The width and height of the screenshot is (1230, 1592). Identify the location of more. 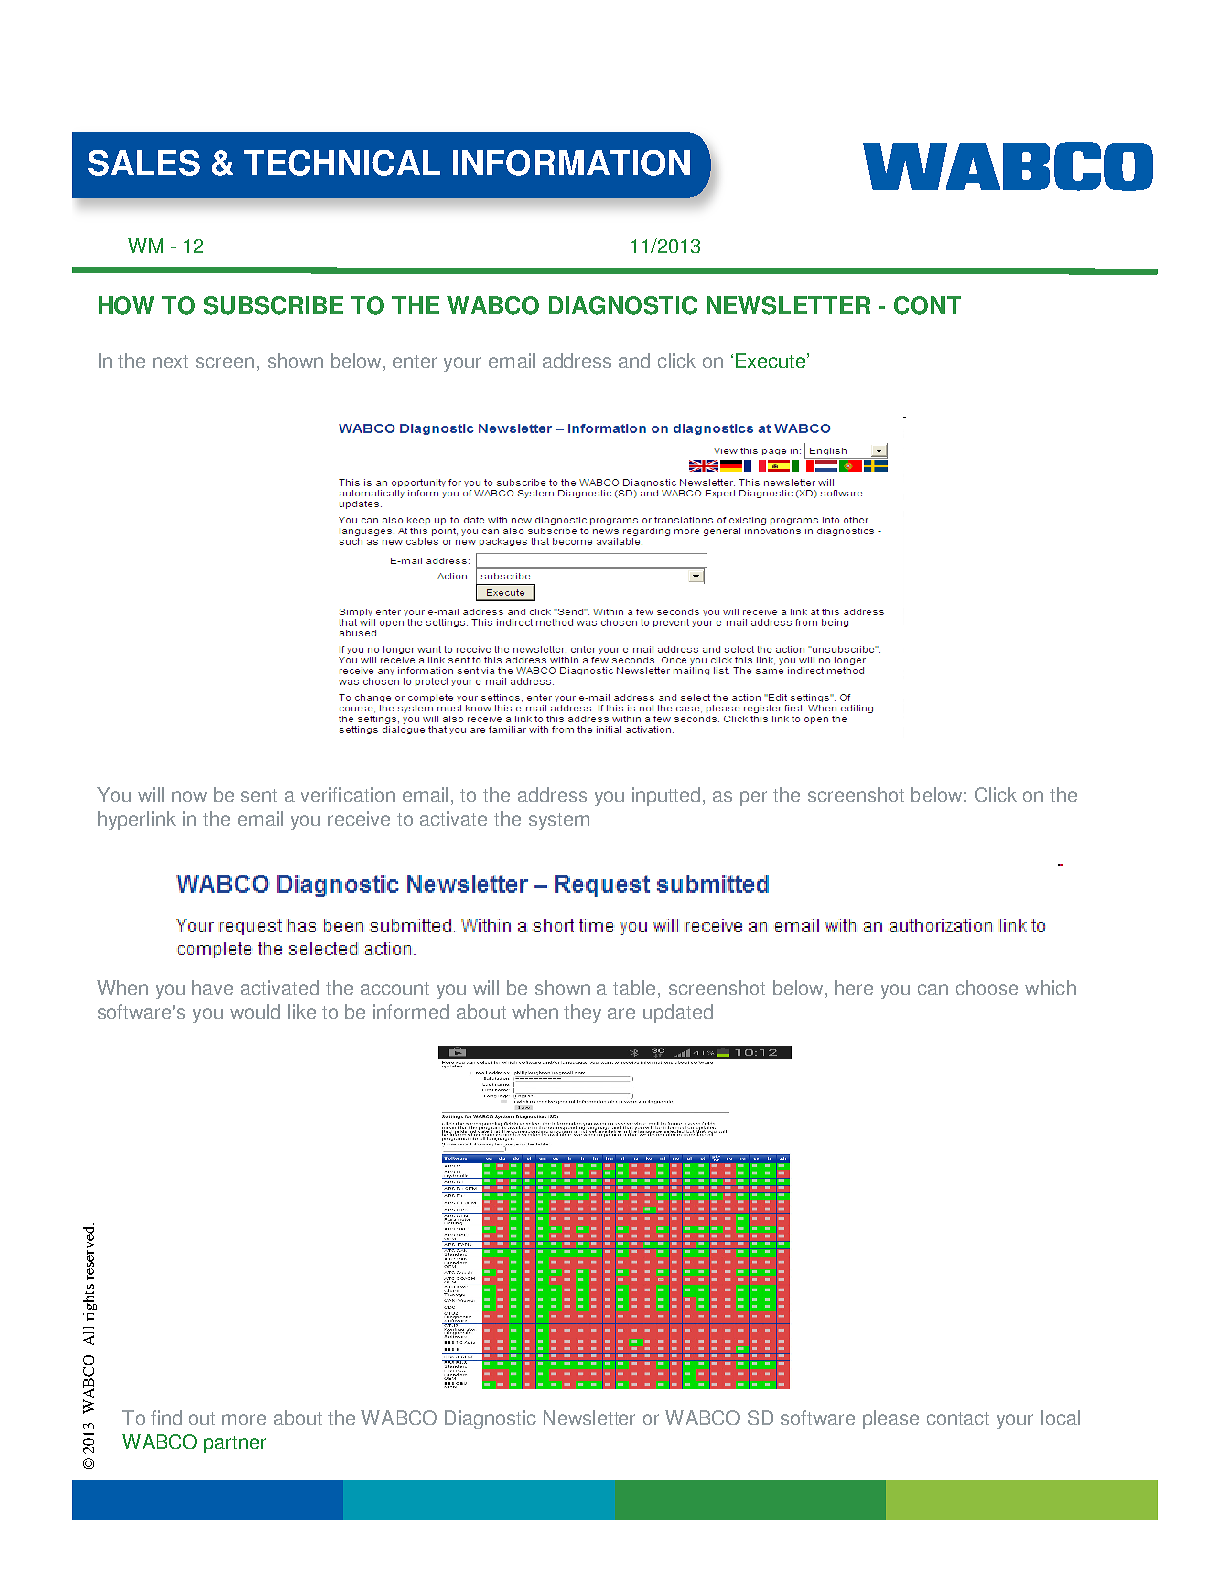
(244, 1419).
